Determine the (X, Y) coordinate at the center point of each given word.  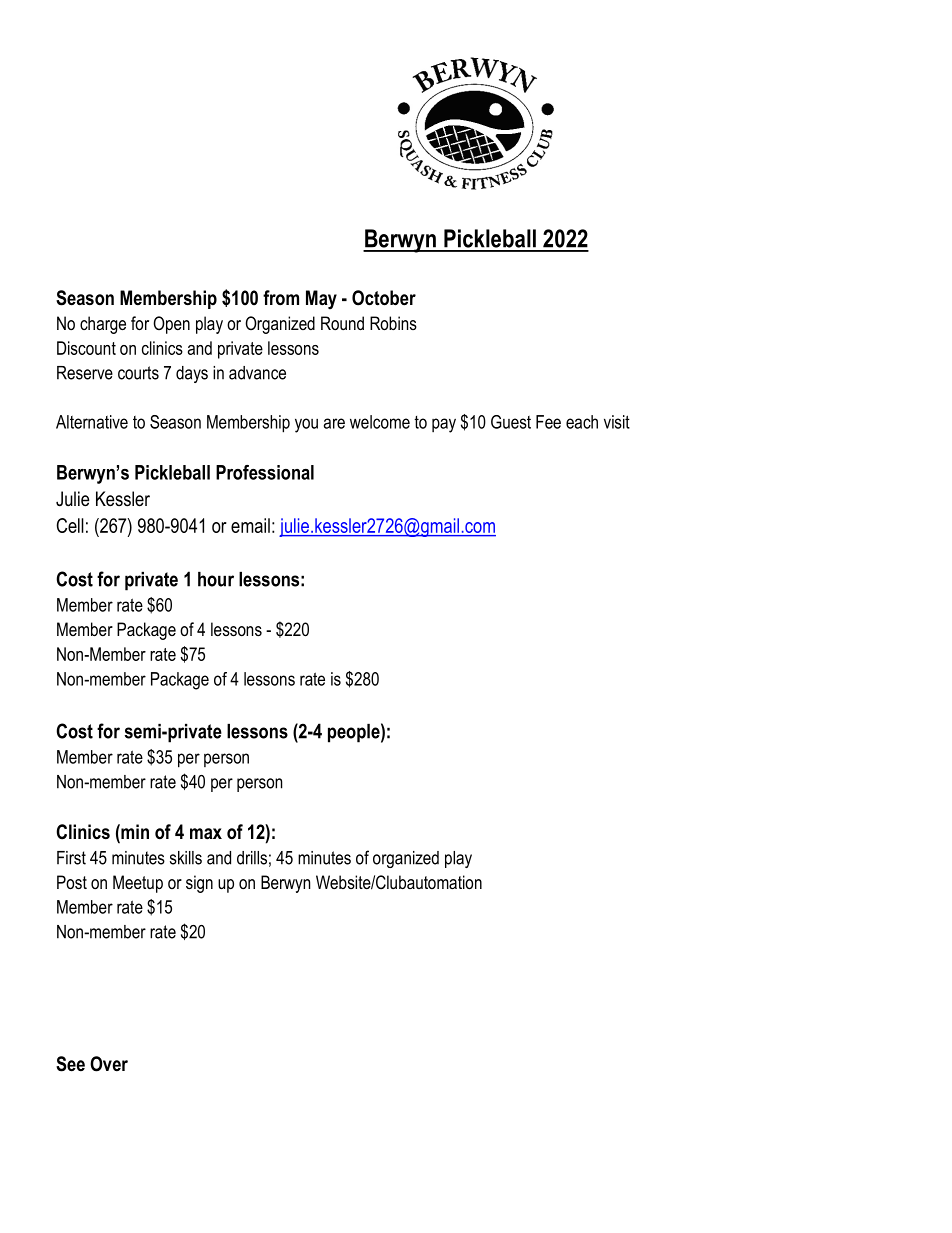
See (70, 1064)
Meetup (138, 884)
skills (186, 858)
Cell (70, 525)
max (206, 834)
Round (342, 323)
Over (109, 1064)
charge (103, 325)
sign (199, 884)
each (582, 422)
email (250, 525)
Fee (548, 422)
